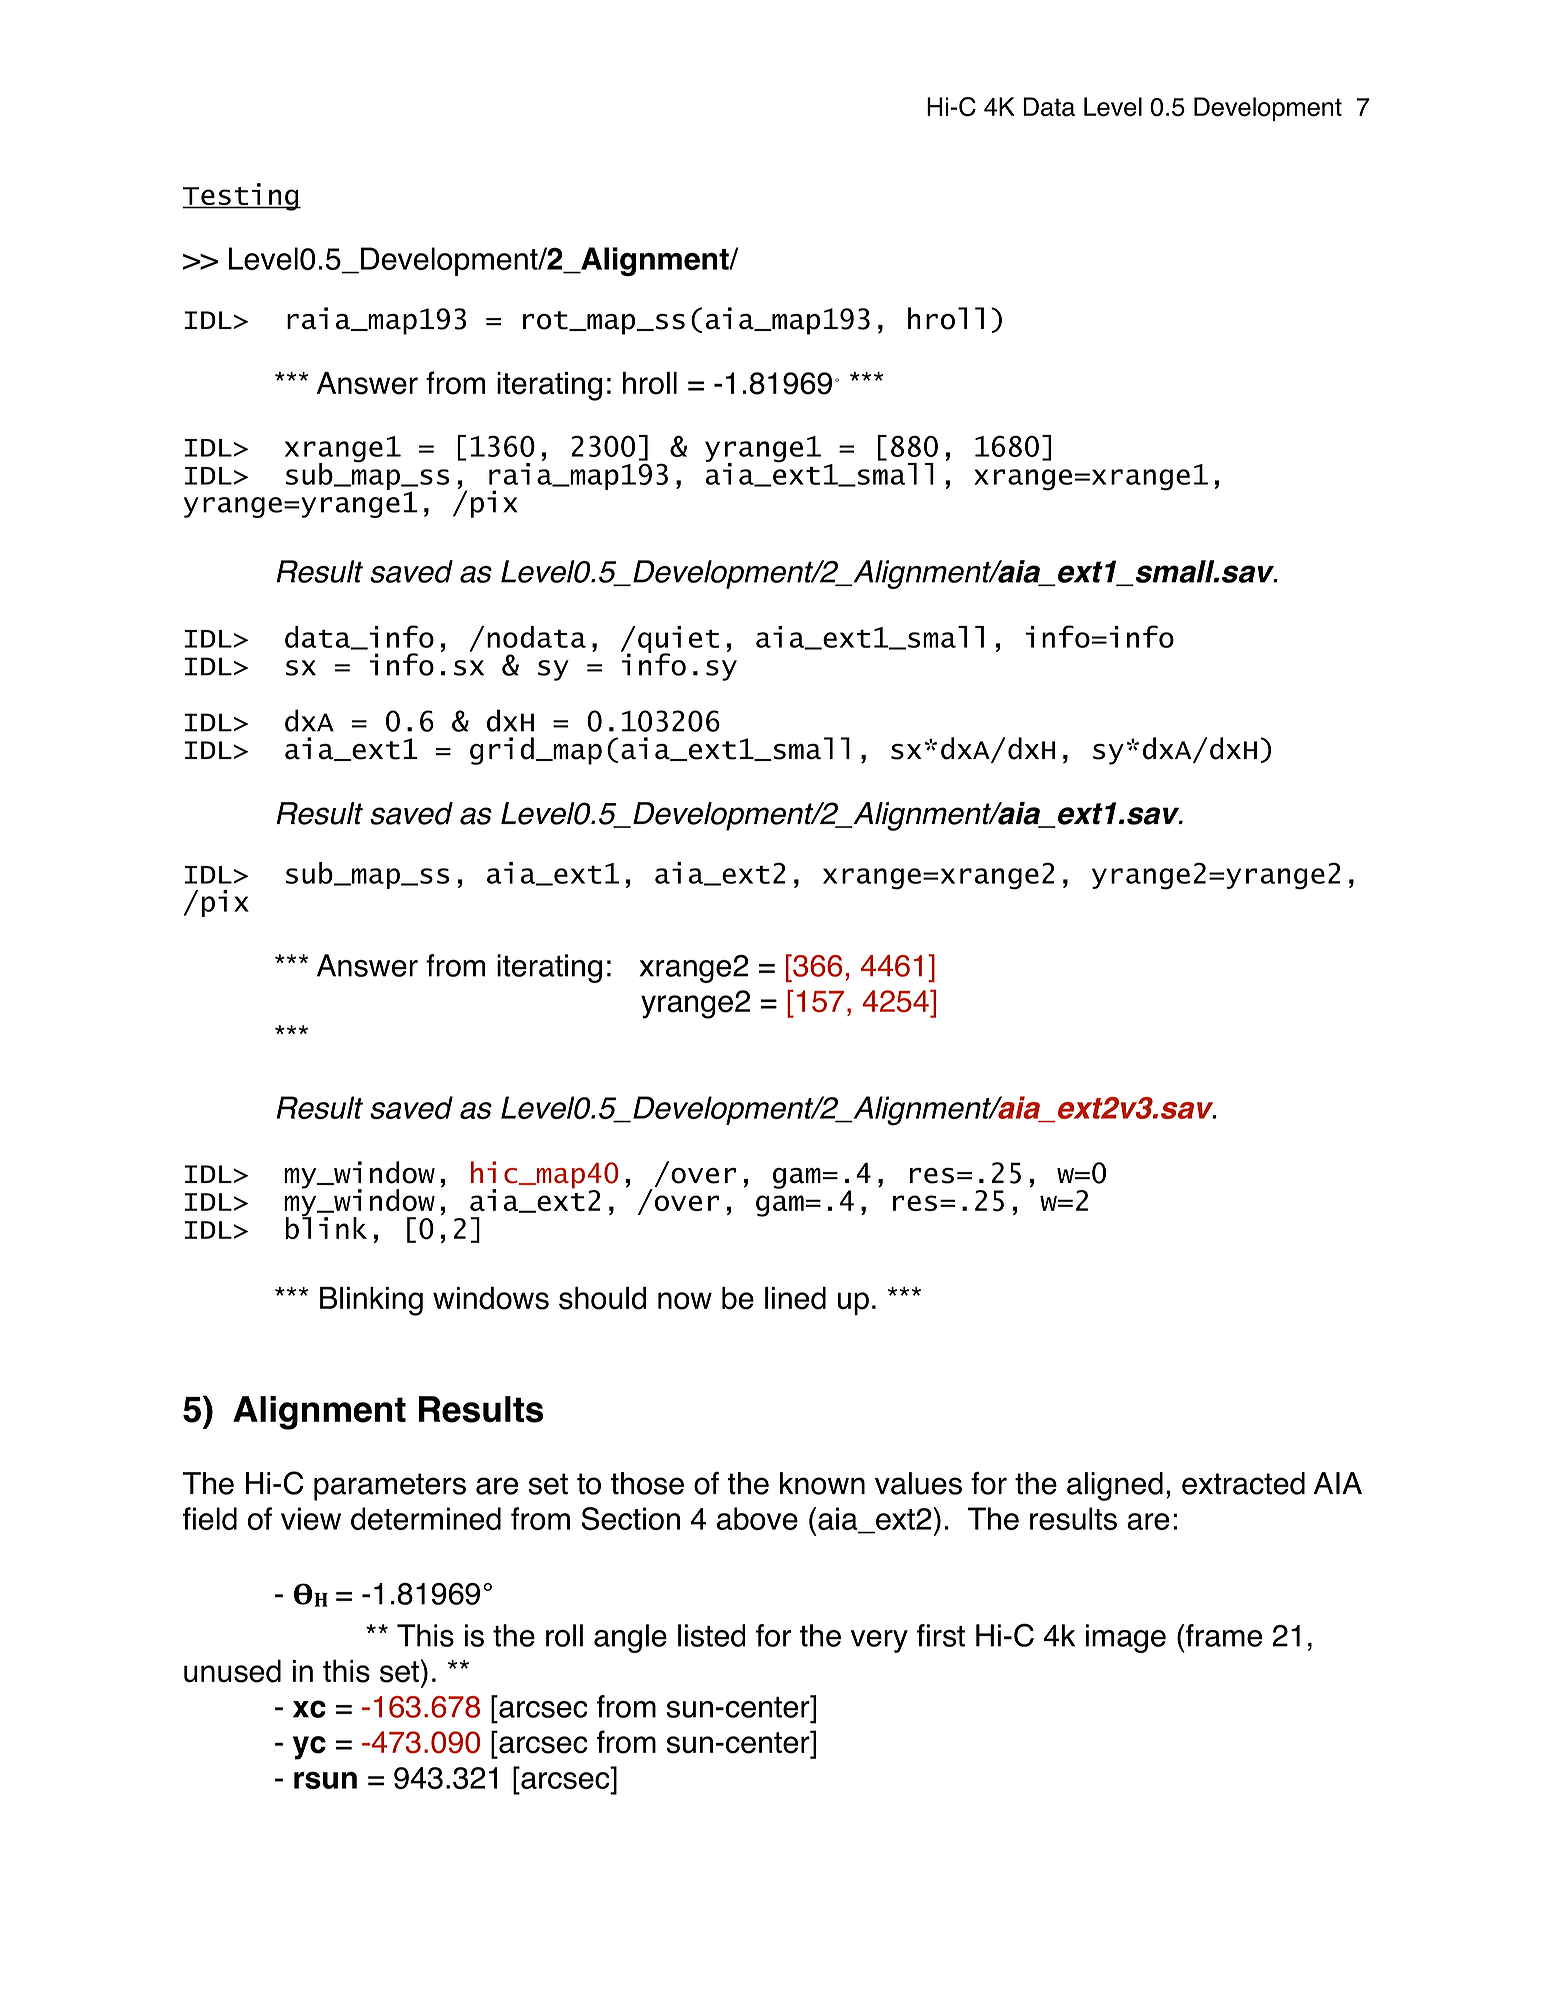  What do you see at coordinates (712, 1635) in the page?
I see `listed` at bounding box center [712, 1635].
